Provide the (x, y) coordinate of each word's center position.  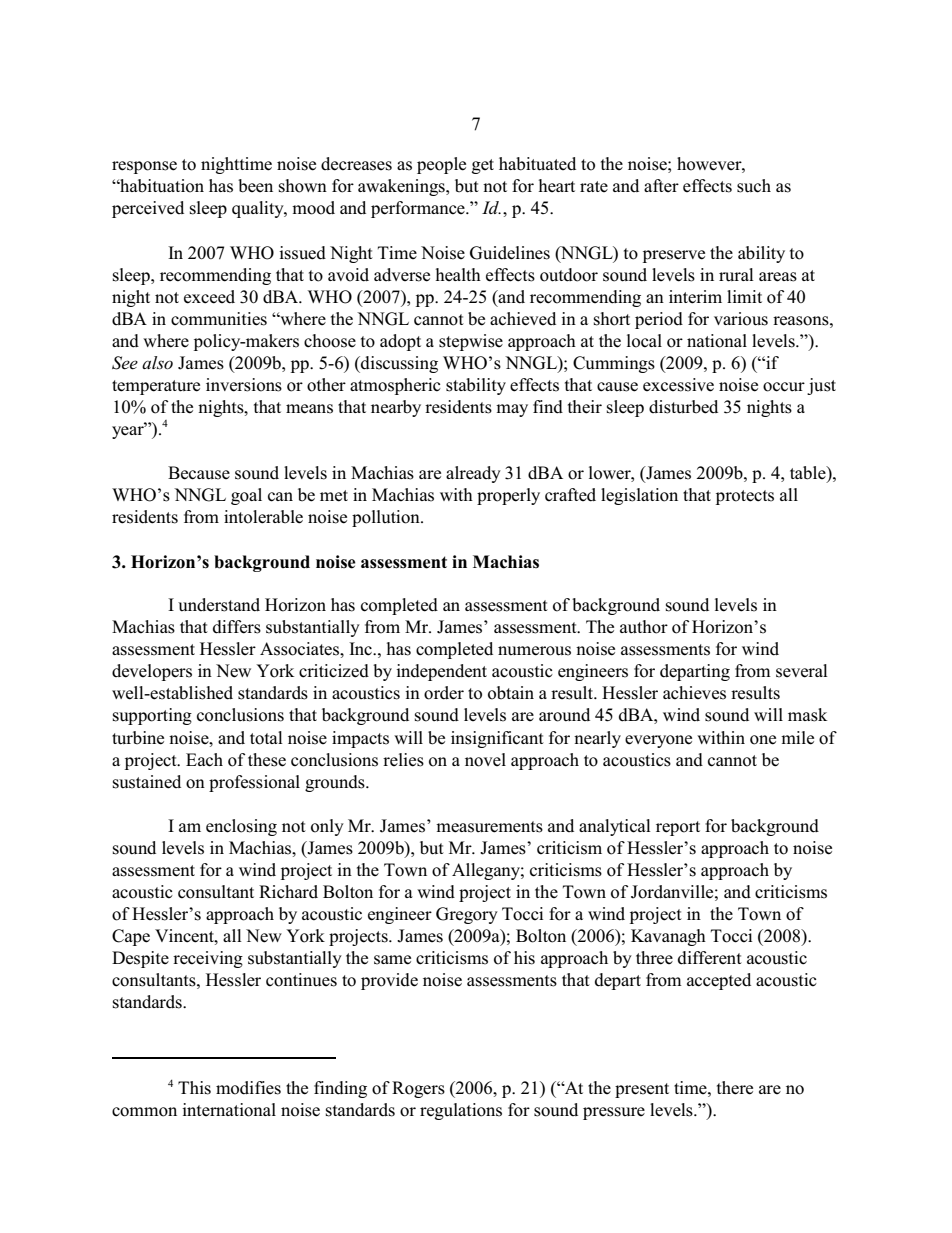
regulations (461, 1111)
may (512, 410)
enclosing (241, 827)
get (483, 166)
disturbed (683, 407)
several (802, 671)
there (735, 1088)
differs (237, 627)
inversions (244, 385)
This (194, 1088)
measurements (489, 827)
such (754, 186)
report (678, 828)
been (255, 186)
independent (441, 672)
